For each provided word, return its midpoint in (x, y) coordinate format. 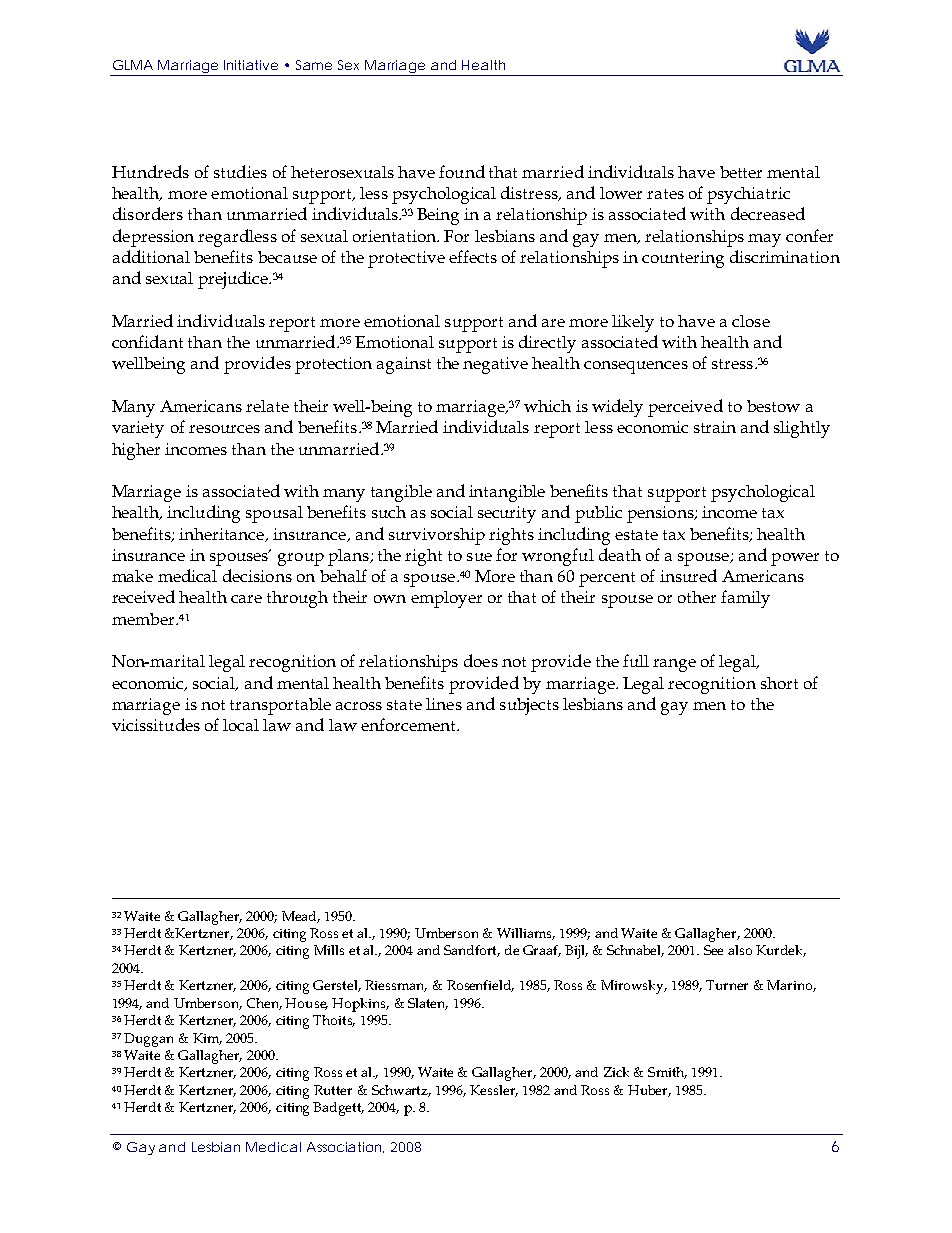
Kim (207, 1039)
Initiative (251, 65)
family (745, 599)
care (246, 599)
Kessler (494, 1091)
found (462, 171)
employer (446, 599)
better (741, 172)
